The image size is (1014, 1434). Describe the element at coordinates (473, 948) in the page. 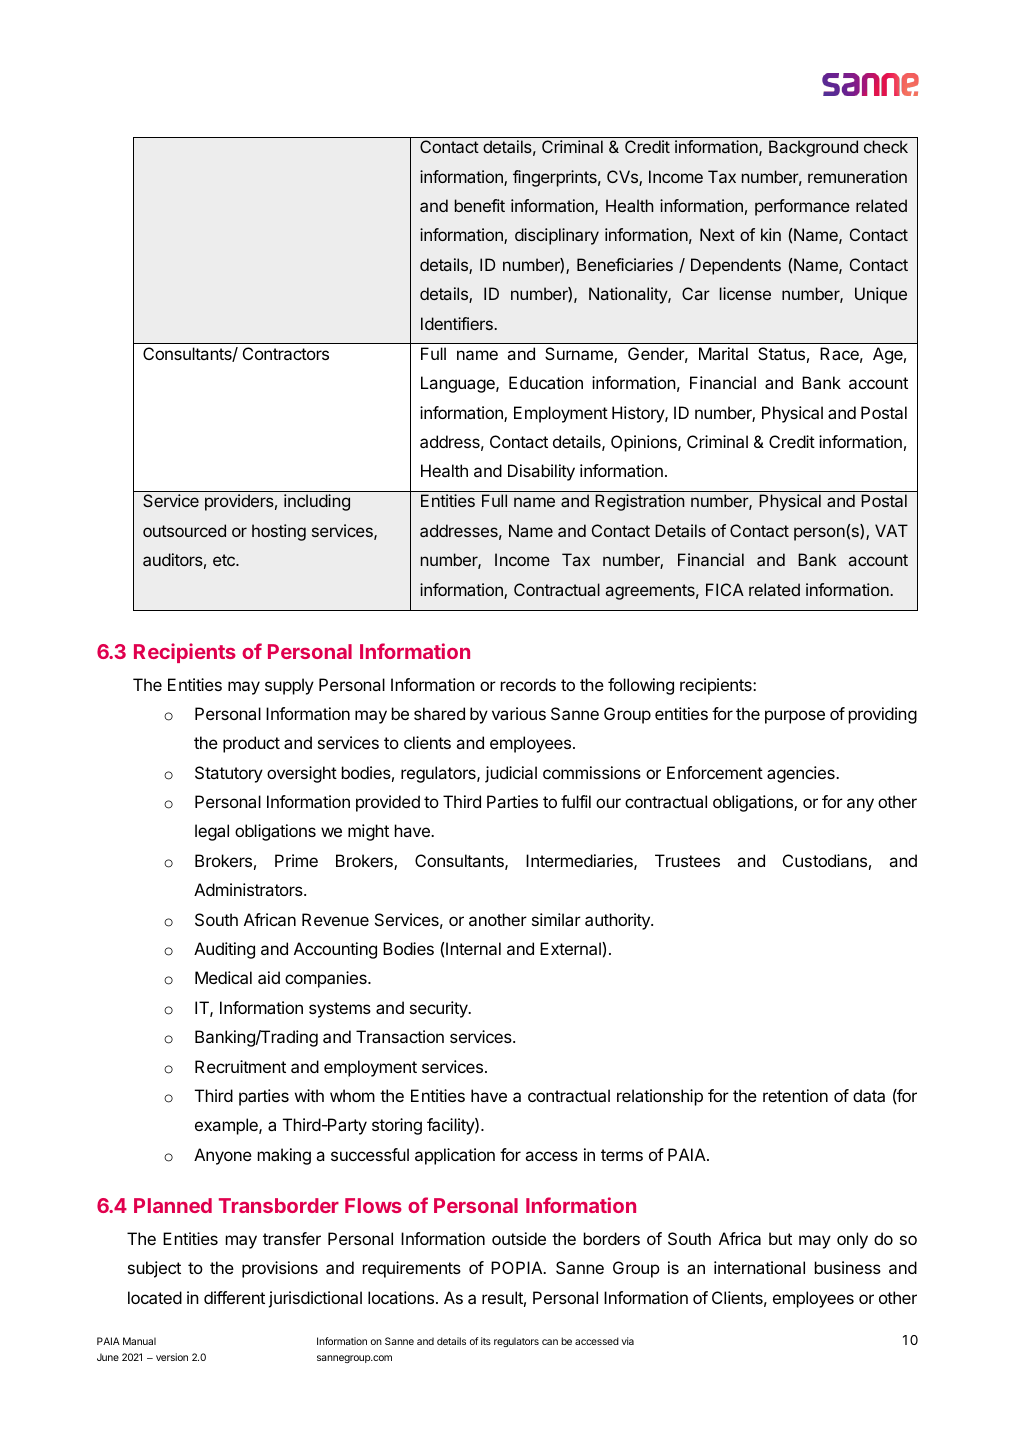

I see `Internal` at that location.
